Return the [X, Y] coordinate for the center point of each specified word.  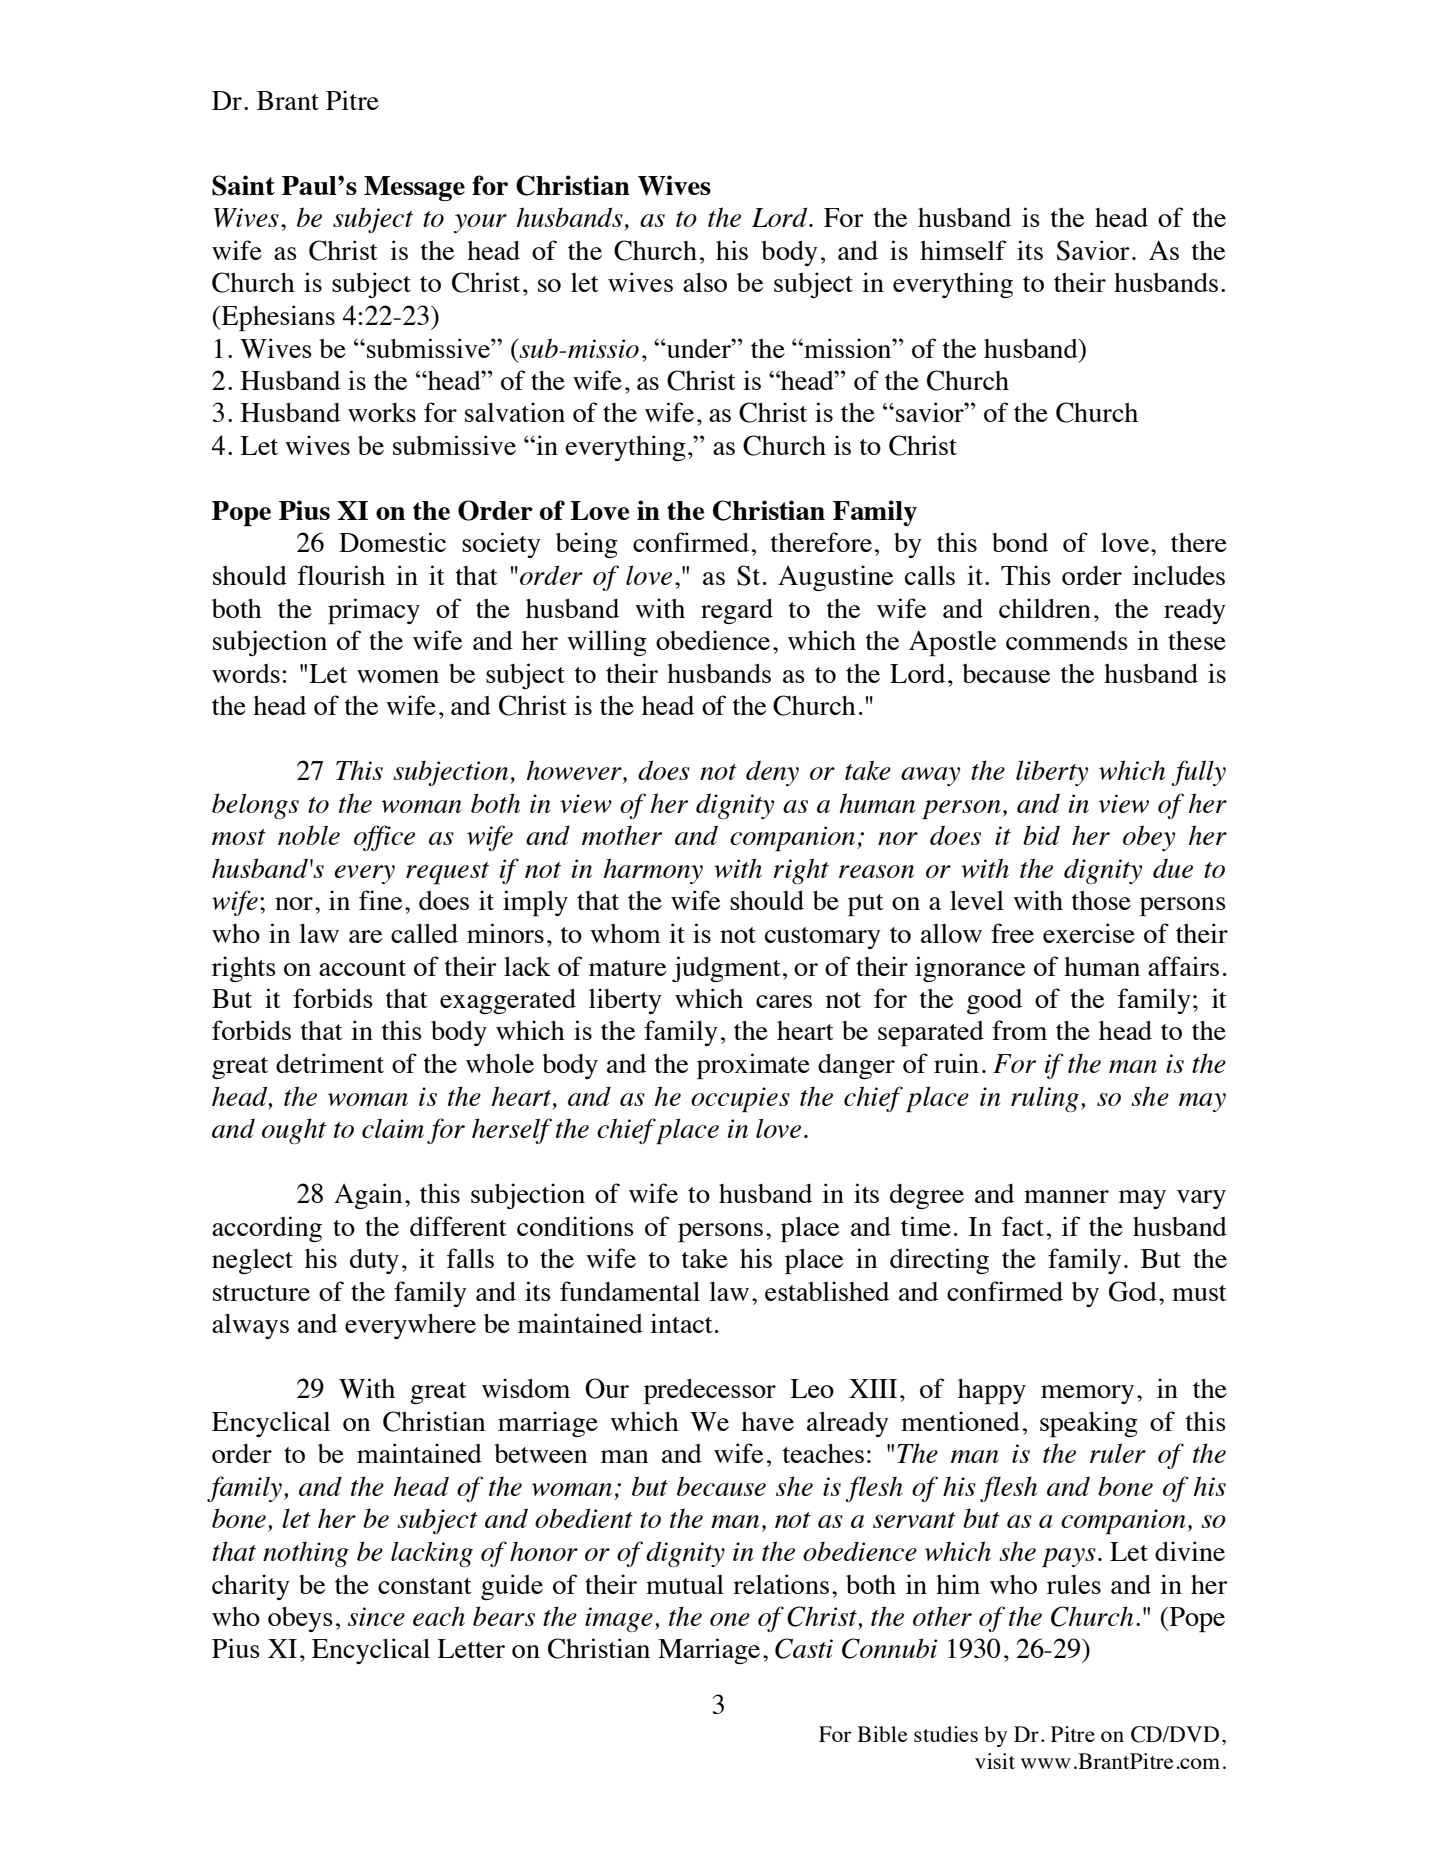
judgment [726, 969]
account [362, 968]
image [619, 1619]
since [376, 1616]
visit [995, 1761]
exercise [1089, 933]
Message [414, 188]
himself [963, 250]
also [705, 282]
